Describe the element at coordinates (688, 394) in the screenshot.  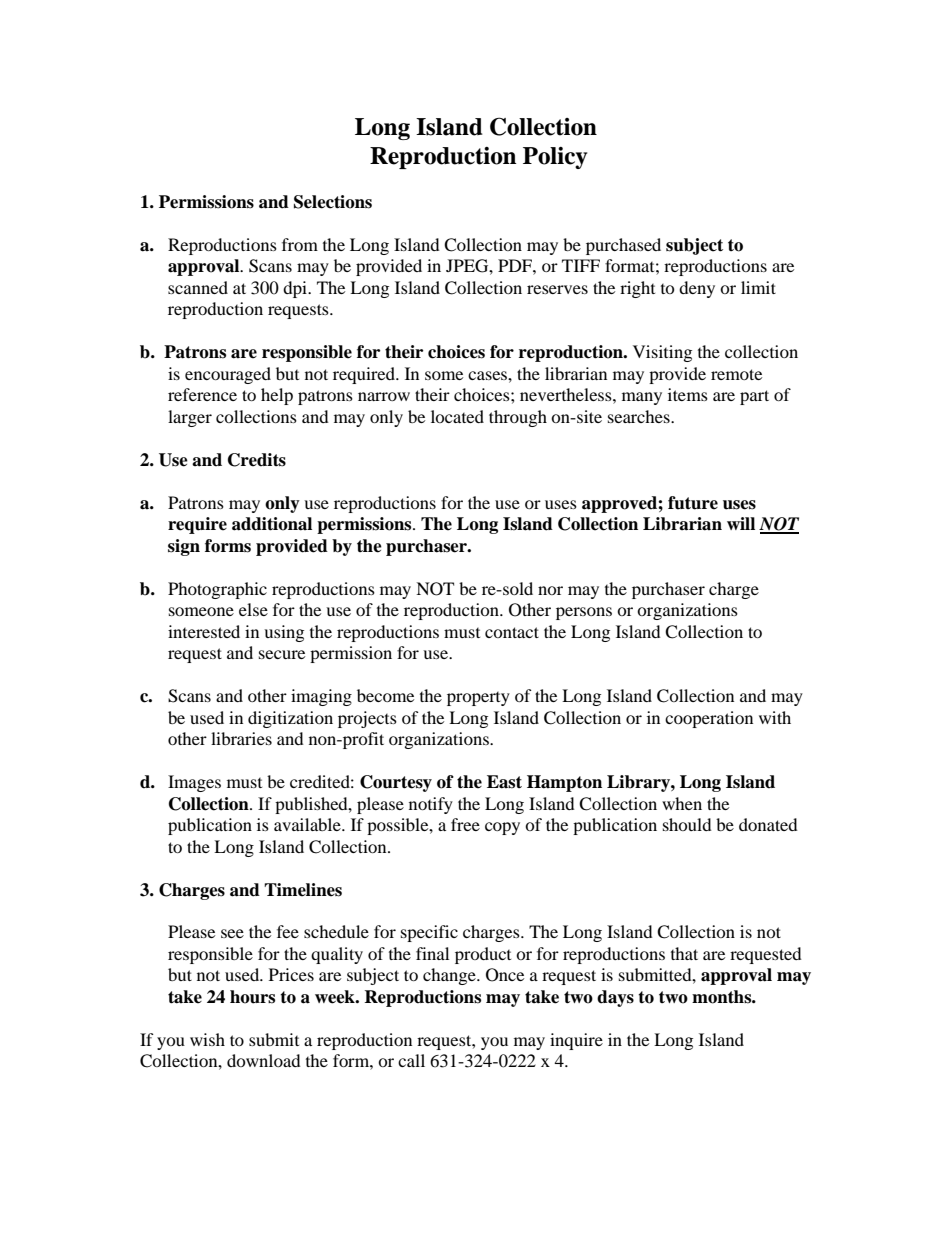
I see `items` at that location.
